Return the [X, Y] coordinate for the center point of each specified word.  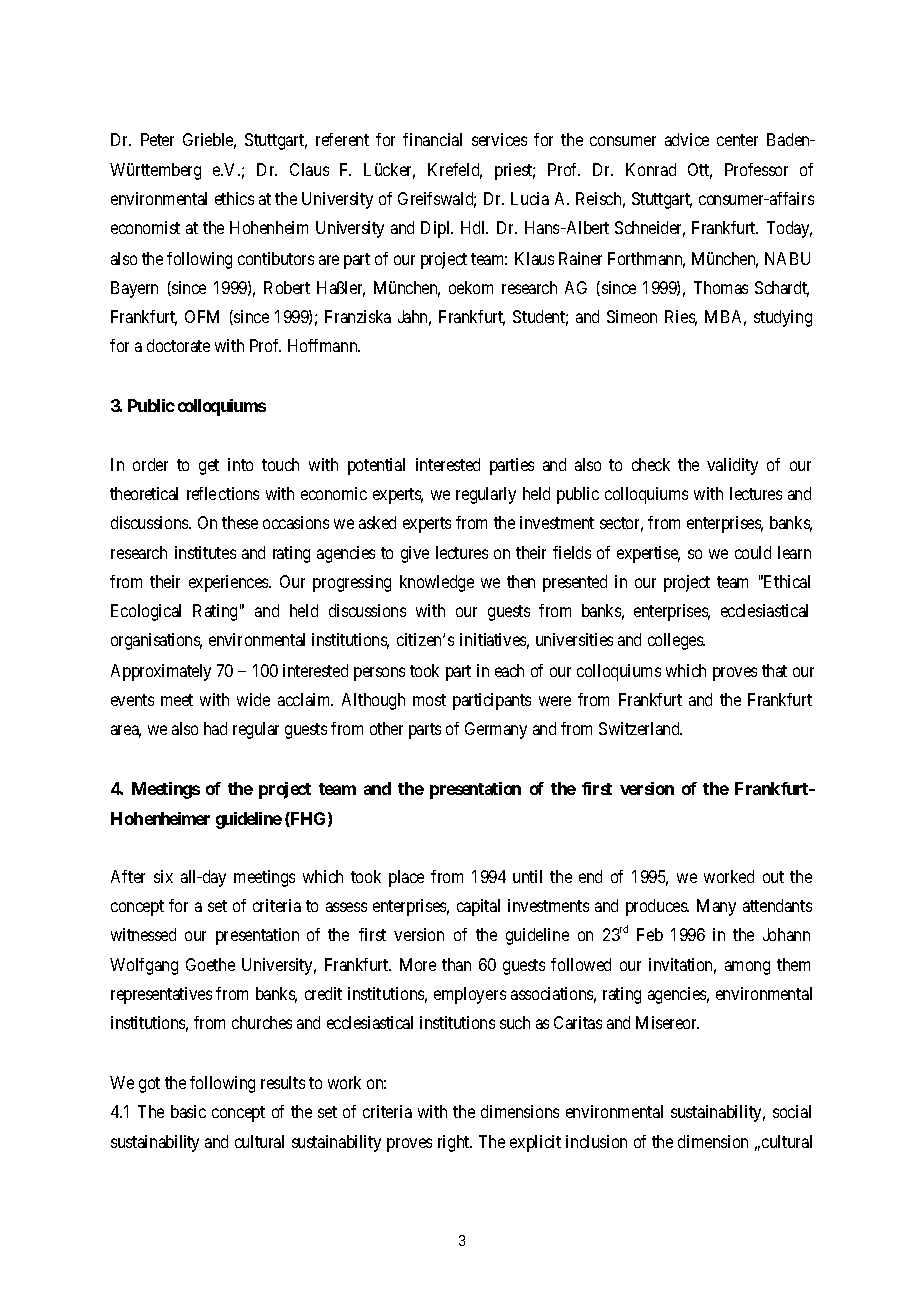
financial [432, 139]
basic [188, 1111]
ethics [234, 198]
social [792, 1111]
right [455, 1143]
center [737, 140]
